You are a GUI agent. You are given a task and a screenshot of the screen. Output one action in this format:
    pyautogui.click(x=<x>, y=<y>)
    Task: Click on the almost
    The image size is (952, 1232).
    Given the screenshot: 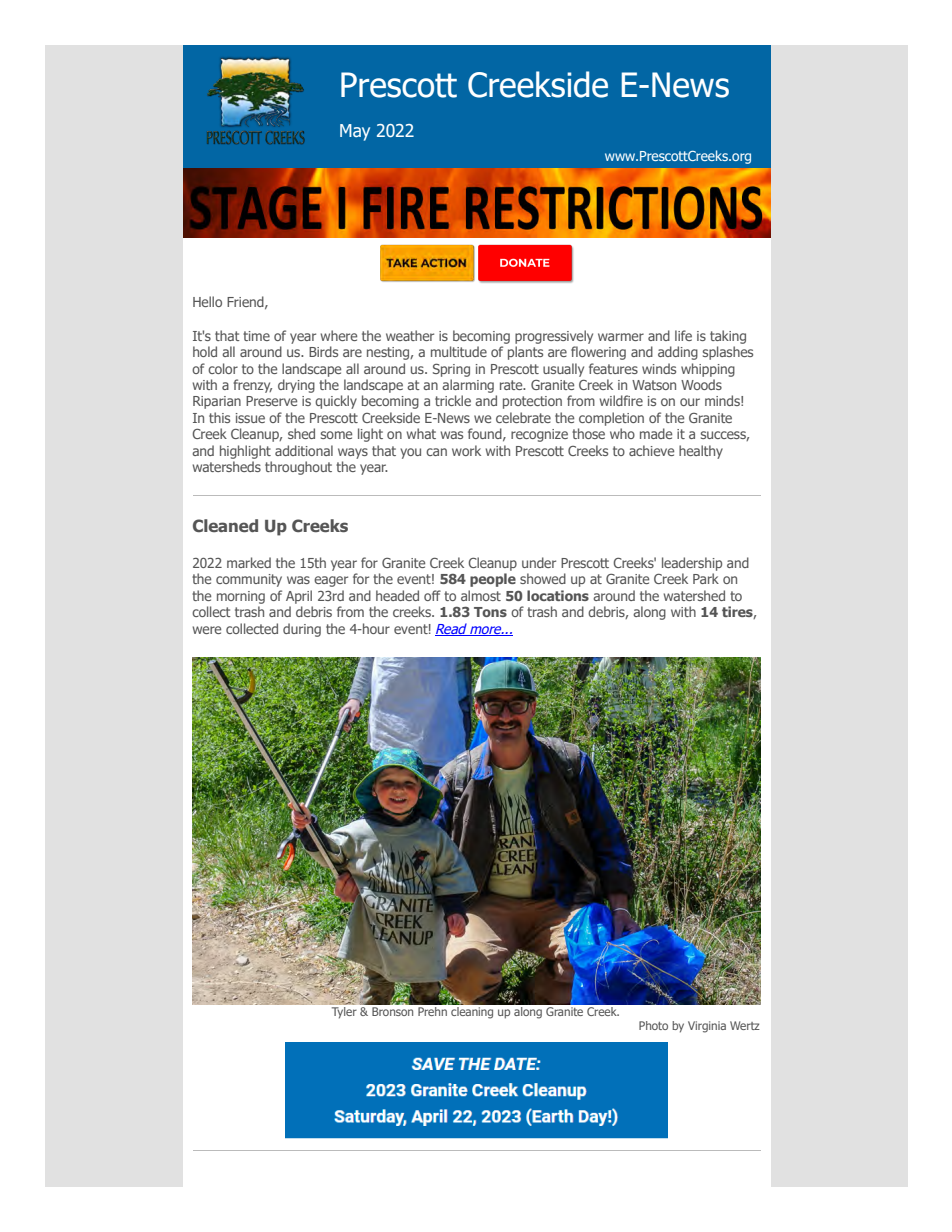 What is the action you would take?
    pyautogui.click(x=481, y=595)
